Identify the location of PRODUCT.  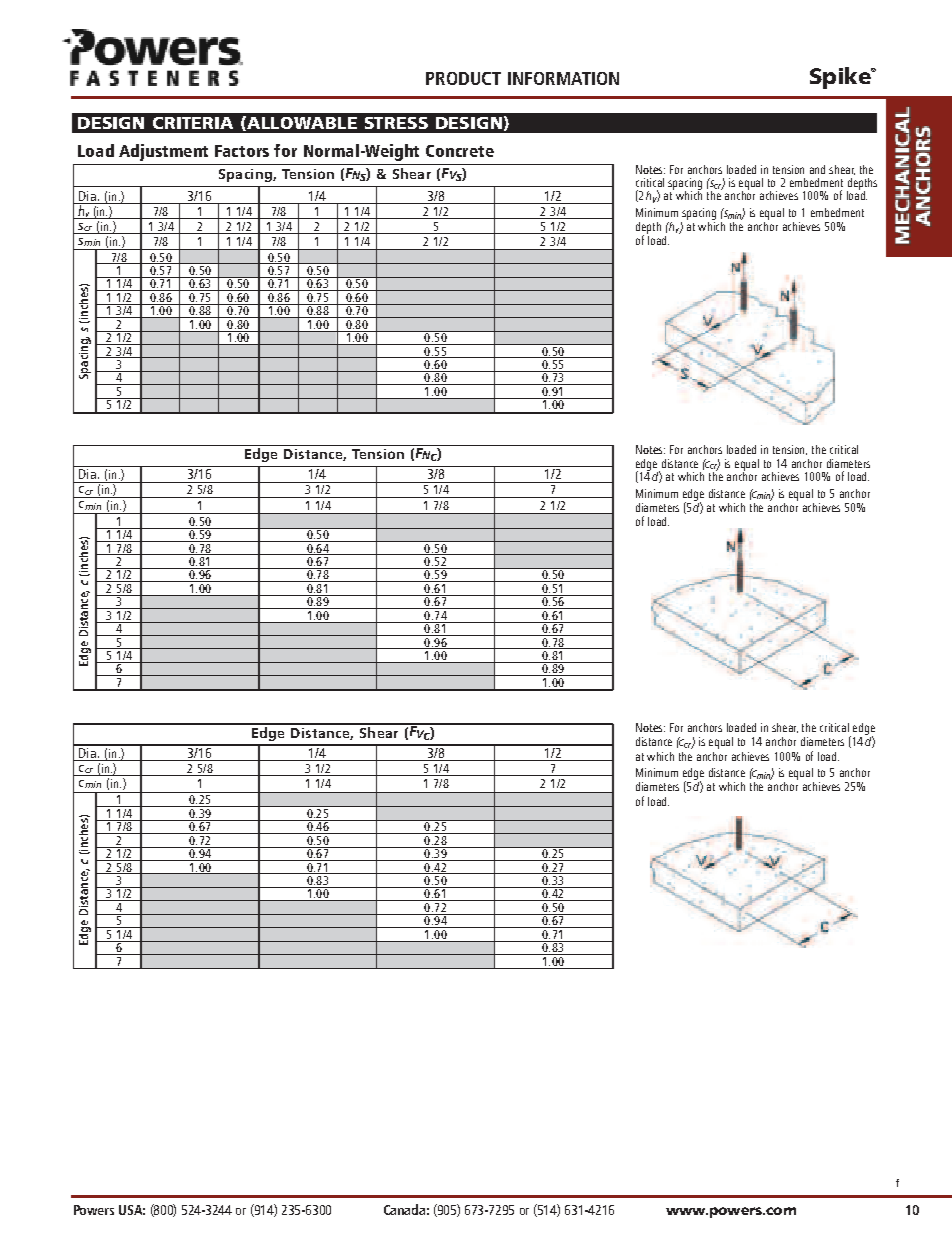
(463, 78).
